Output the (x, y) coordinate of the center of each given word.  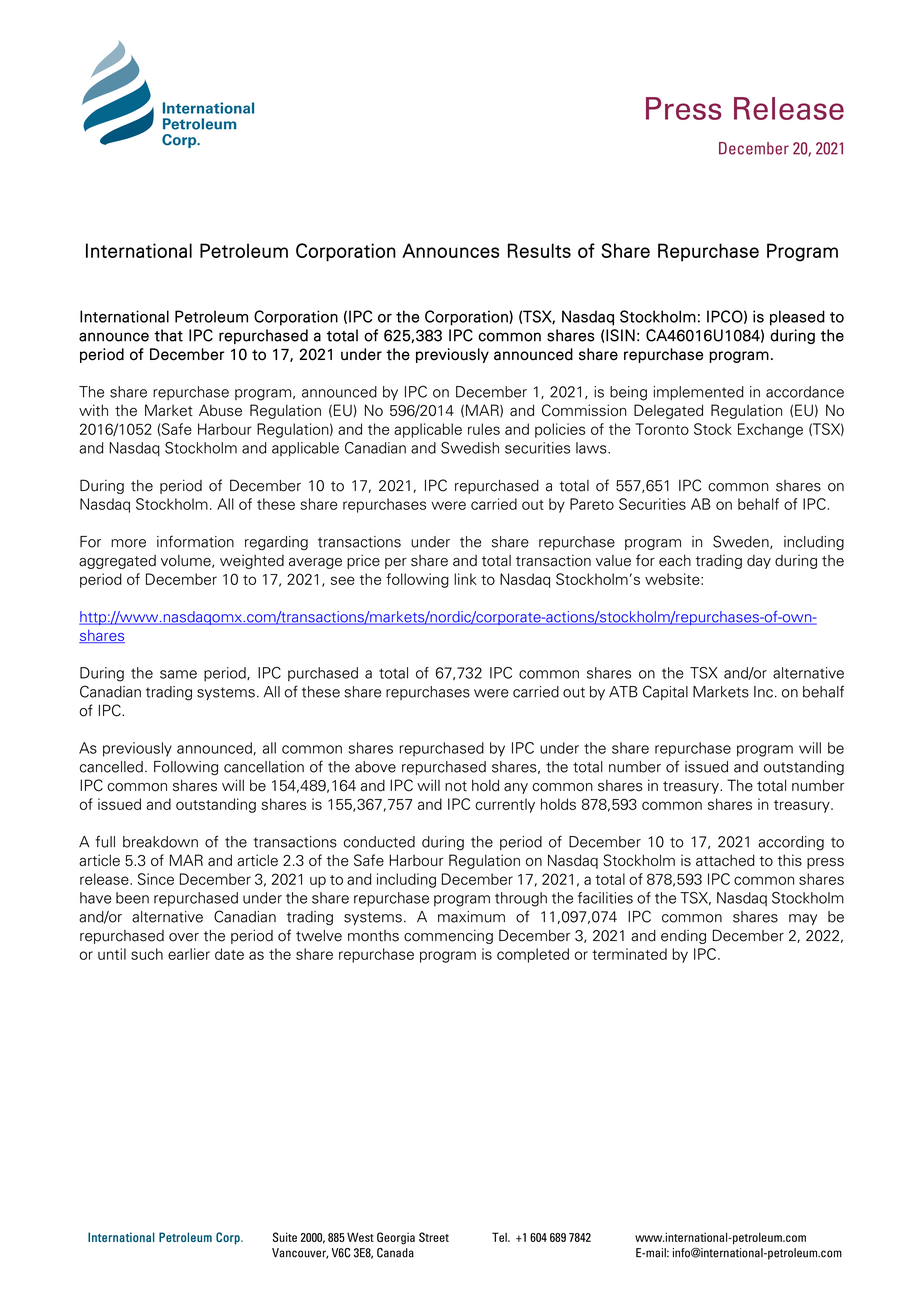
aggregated (117, 562)
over (184, 937)
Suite (285, 1237)
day (759, 562)
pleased (797, 318)
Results (539, 250)
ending (683, 937)
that (168, 335)
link (465, 579)
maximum (471, 917)
